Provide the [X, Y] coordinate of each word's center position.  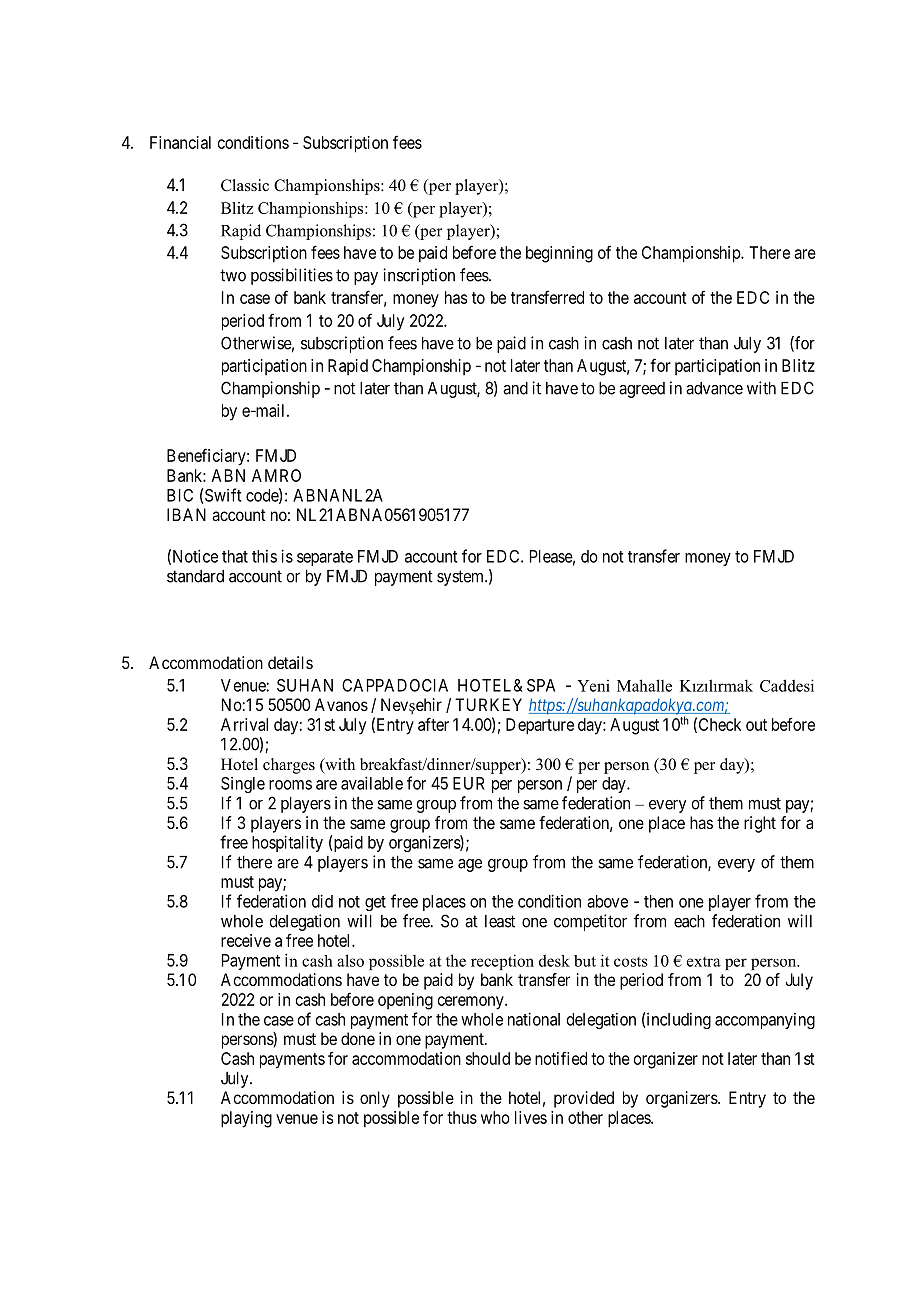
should [488, 1058]
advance [714, 388]
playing [246, 1119]
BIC [180, 495]
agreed [642, 390]
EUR [469, 783]
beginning [559, 254]
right [760, 824]
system [461, 578]
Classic [245, 185]
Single [243, 785]
